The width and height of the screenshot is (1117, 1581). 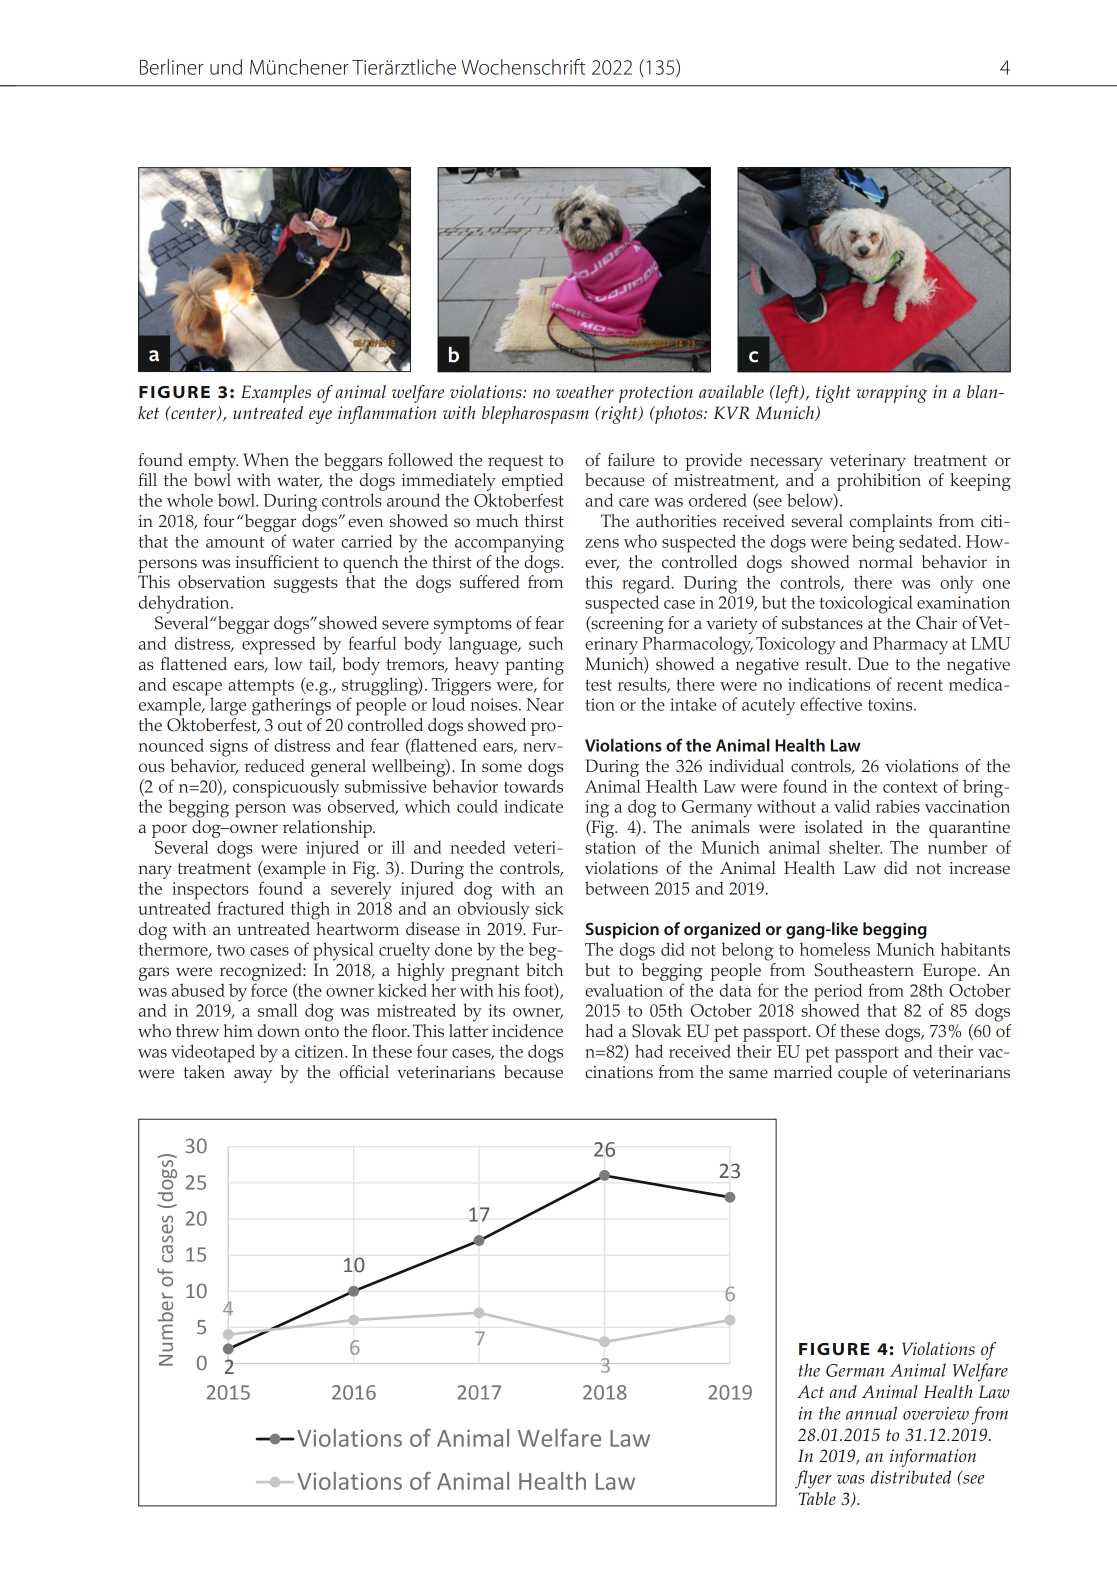 What do you see at coordinates (269, 990) in the screenshot?
I see `force` at bounding box center [269, 990].
